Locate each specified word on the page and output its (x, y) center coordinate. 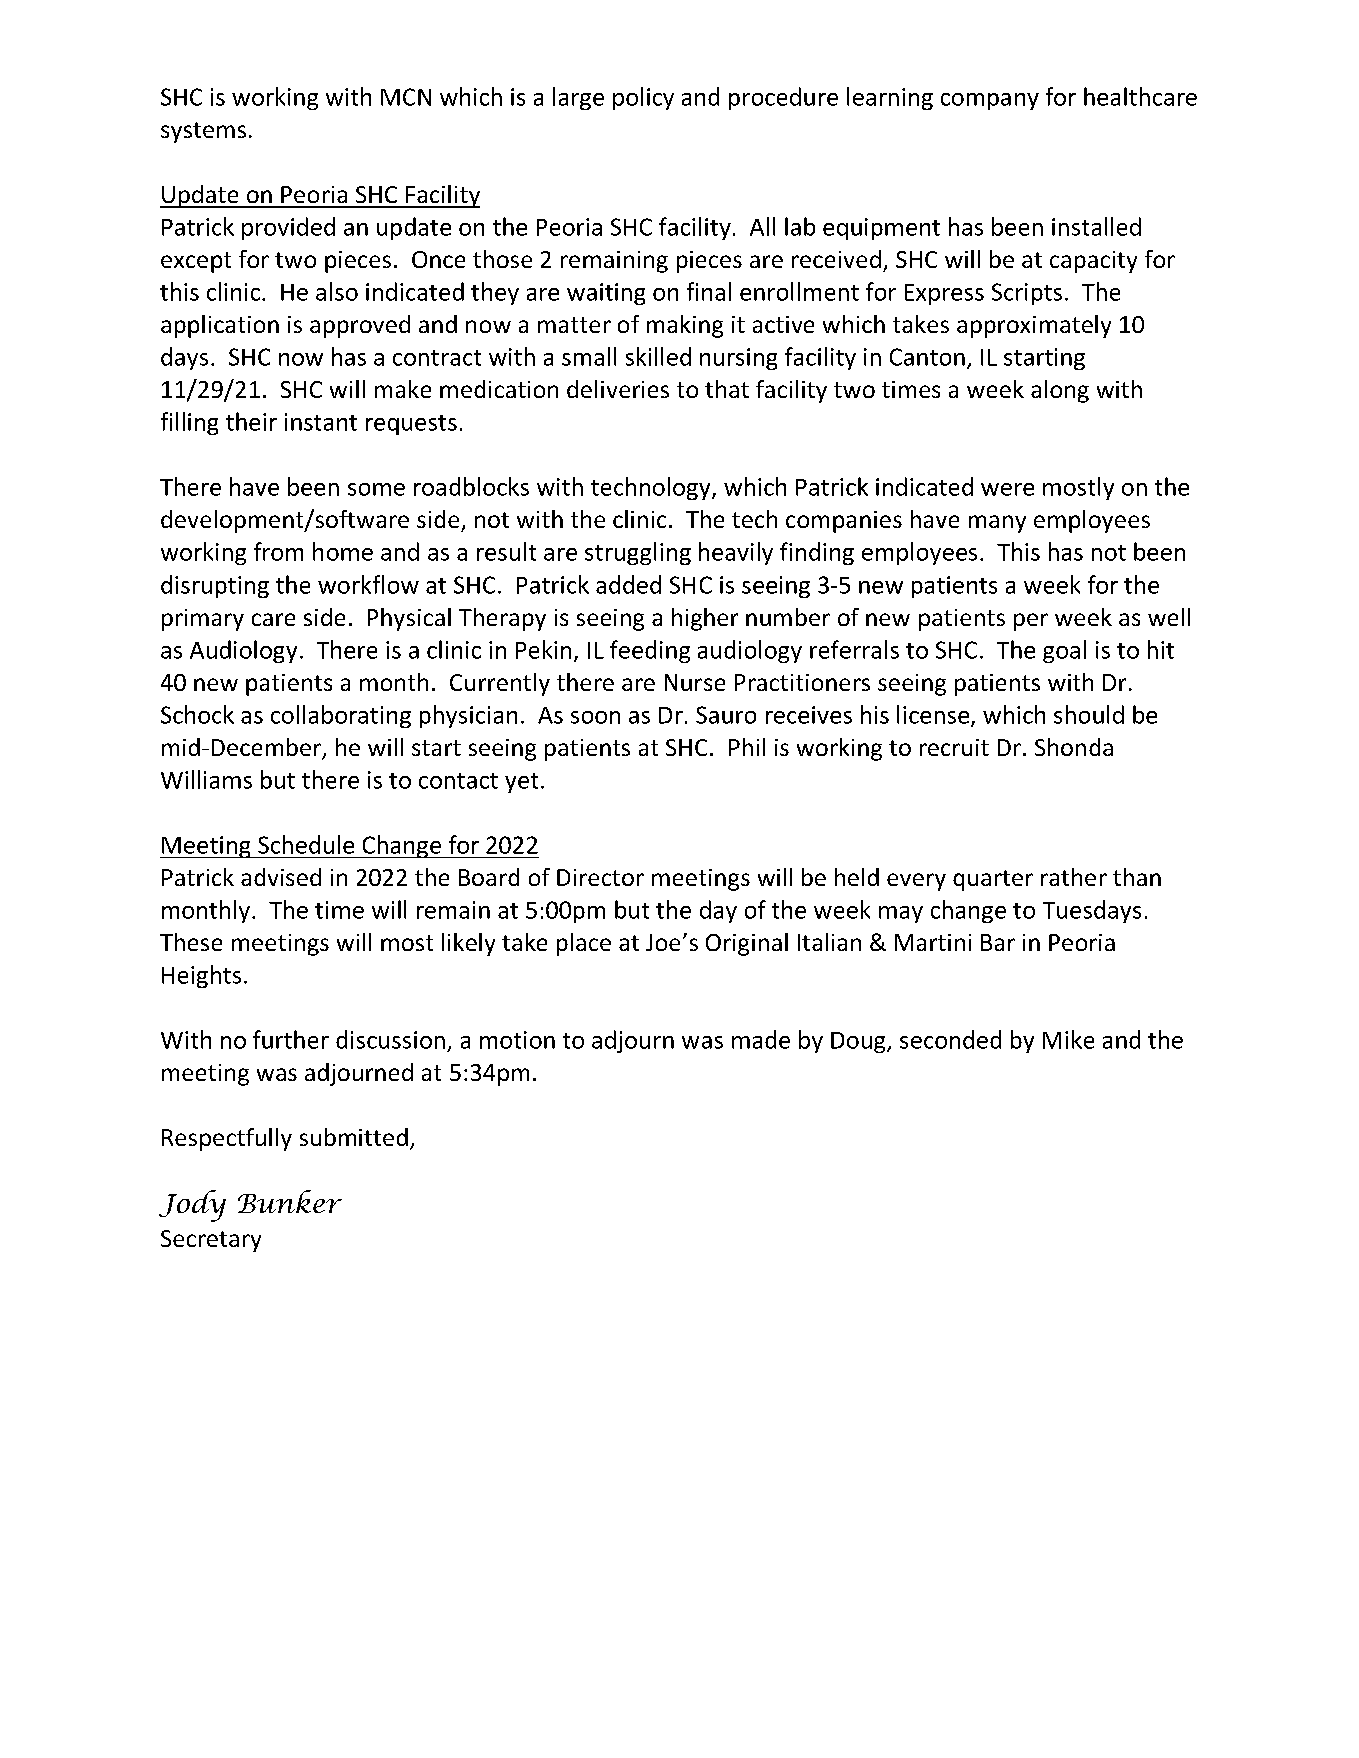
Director (600, 877)
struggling (638, 553)
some (376, 489)
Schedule (306, 844)
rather (1074, 877)
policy (643, 98)
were (1007, 489)
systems (203, 132)
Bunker (290, 1201)
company (990, 101)
